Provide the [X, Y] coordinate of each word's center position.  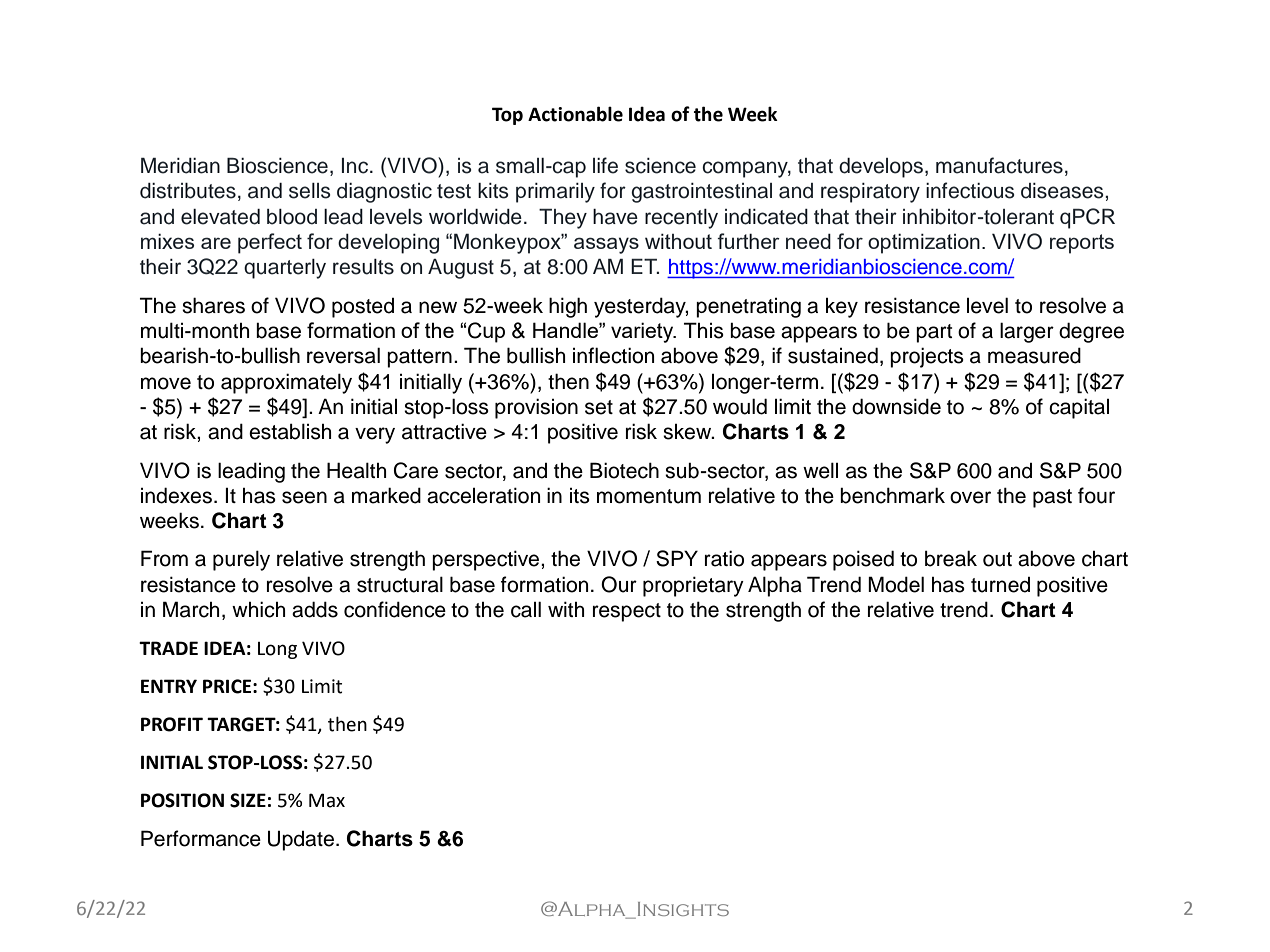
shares [213, 305]
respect [627, 612]
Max [327, 800]
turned [1000, 585]
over [970, 497]
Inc [356, 166]
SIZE [248, 800]
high [568, 307]
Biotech [624, 470]
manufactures [999, 165]
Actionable [575, 114]
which [258, 609]
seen [304, 497]
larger [1027, 332]
